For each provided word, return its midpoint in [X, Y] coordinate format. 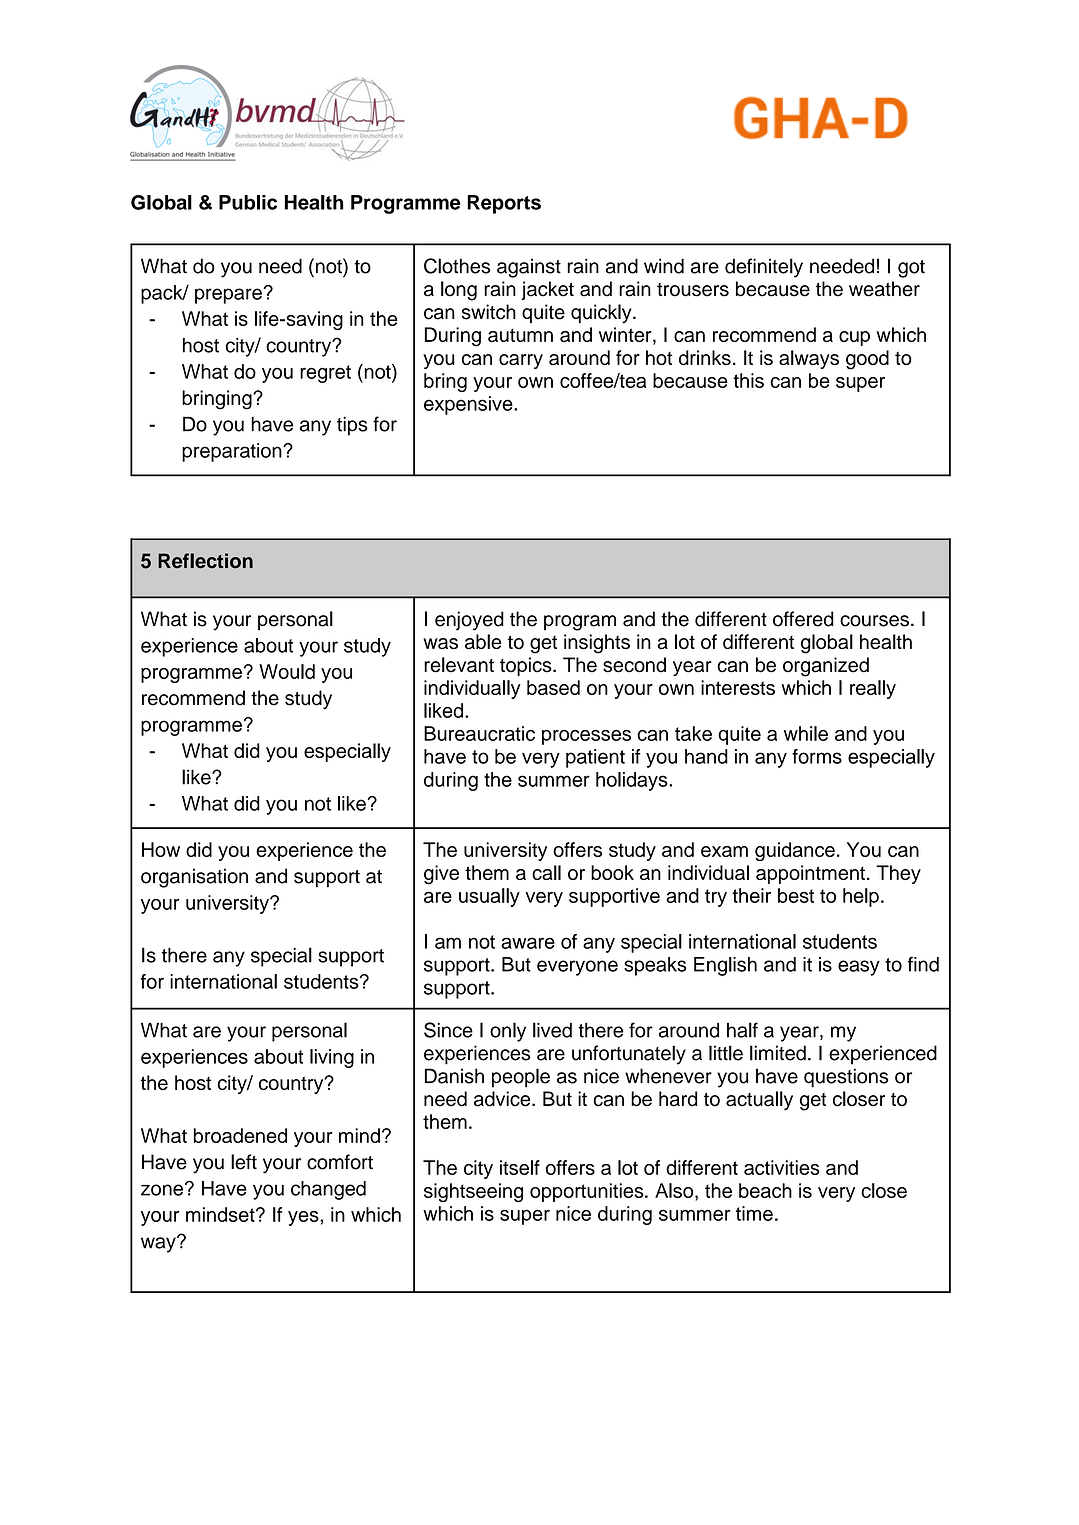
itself [520, 1167]
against [529, 268]
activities [782, 1167]
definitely [764, 268]
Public [248, 202]
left [244, 1162]
